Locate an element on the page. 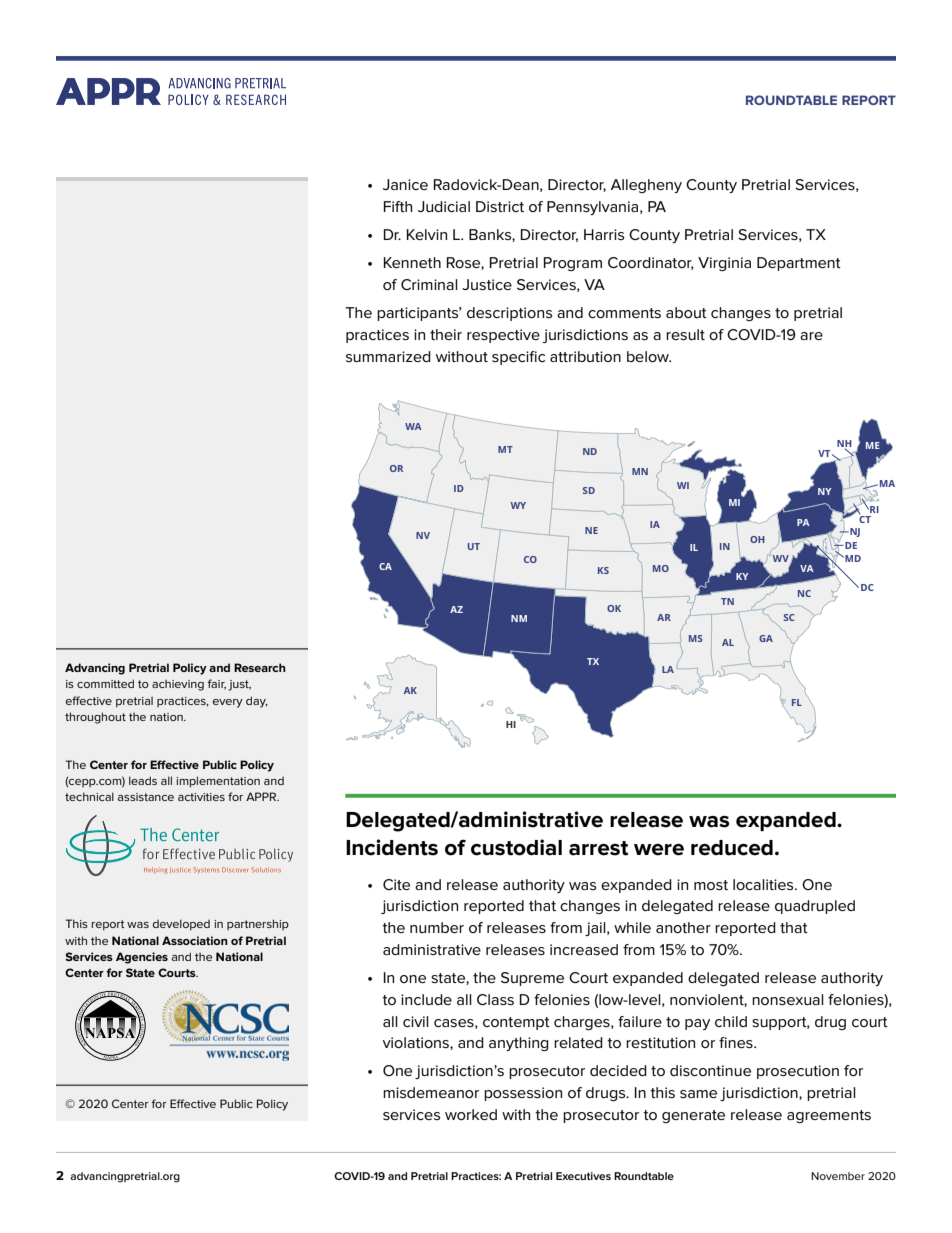  Virginia is located at coordinates (724, 264).
